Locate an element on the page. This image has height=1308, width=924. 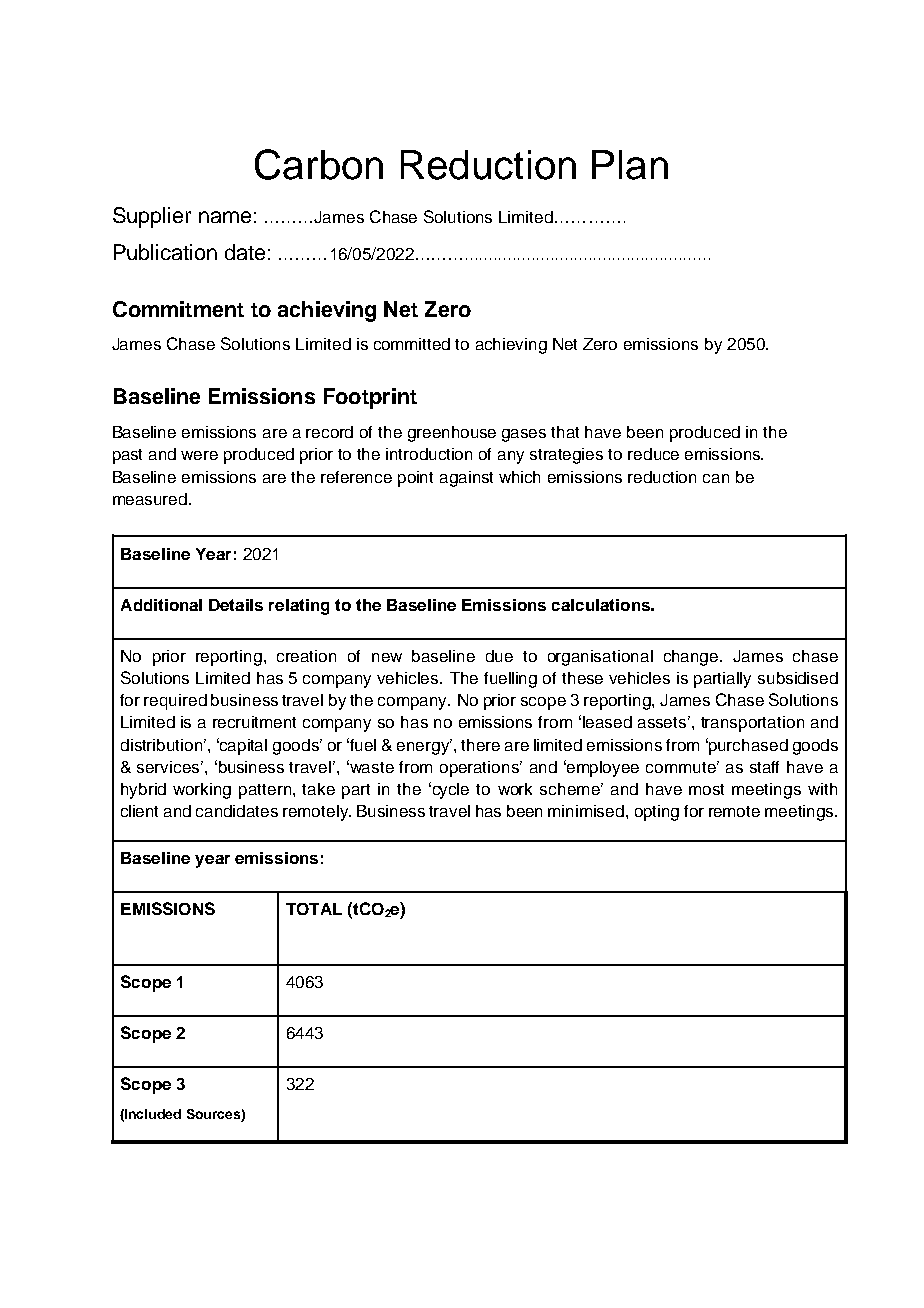
Carbon is located at coordinates (319, 164).
